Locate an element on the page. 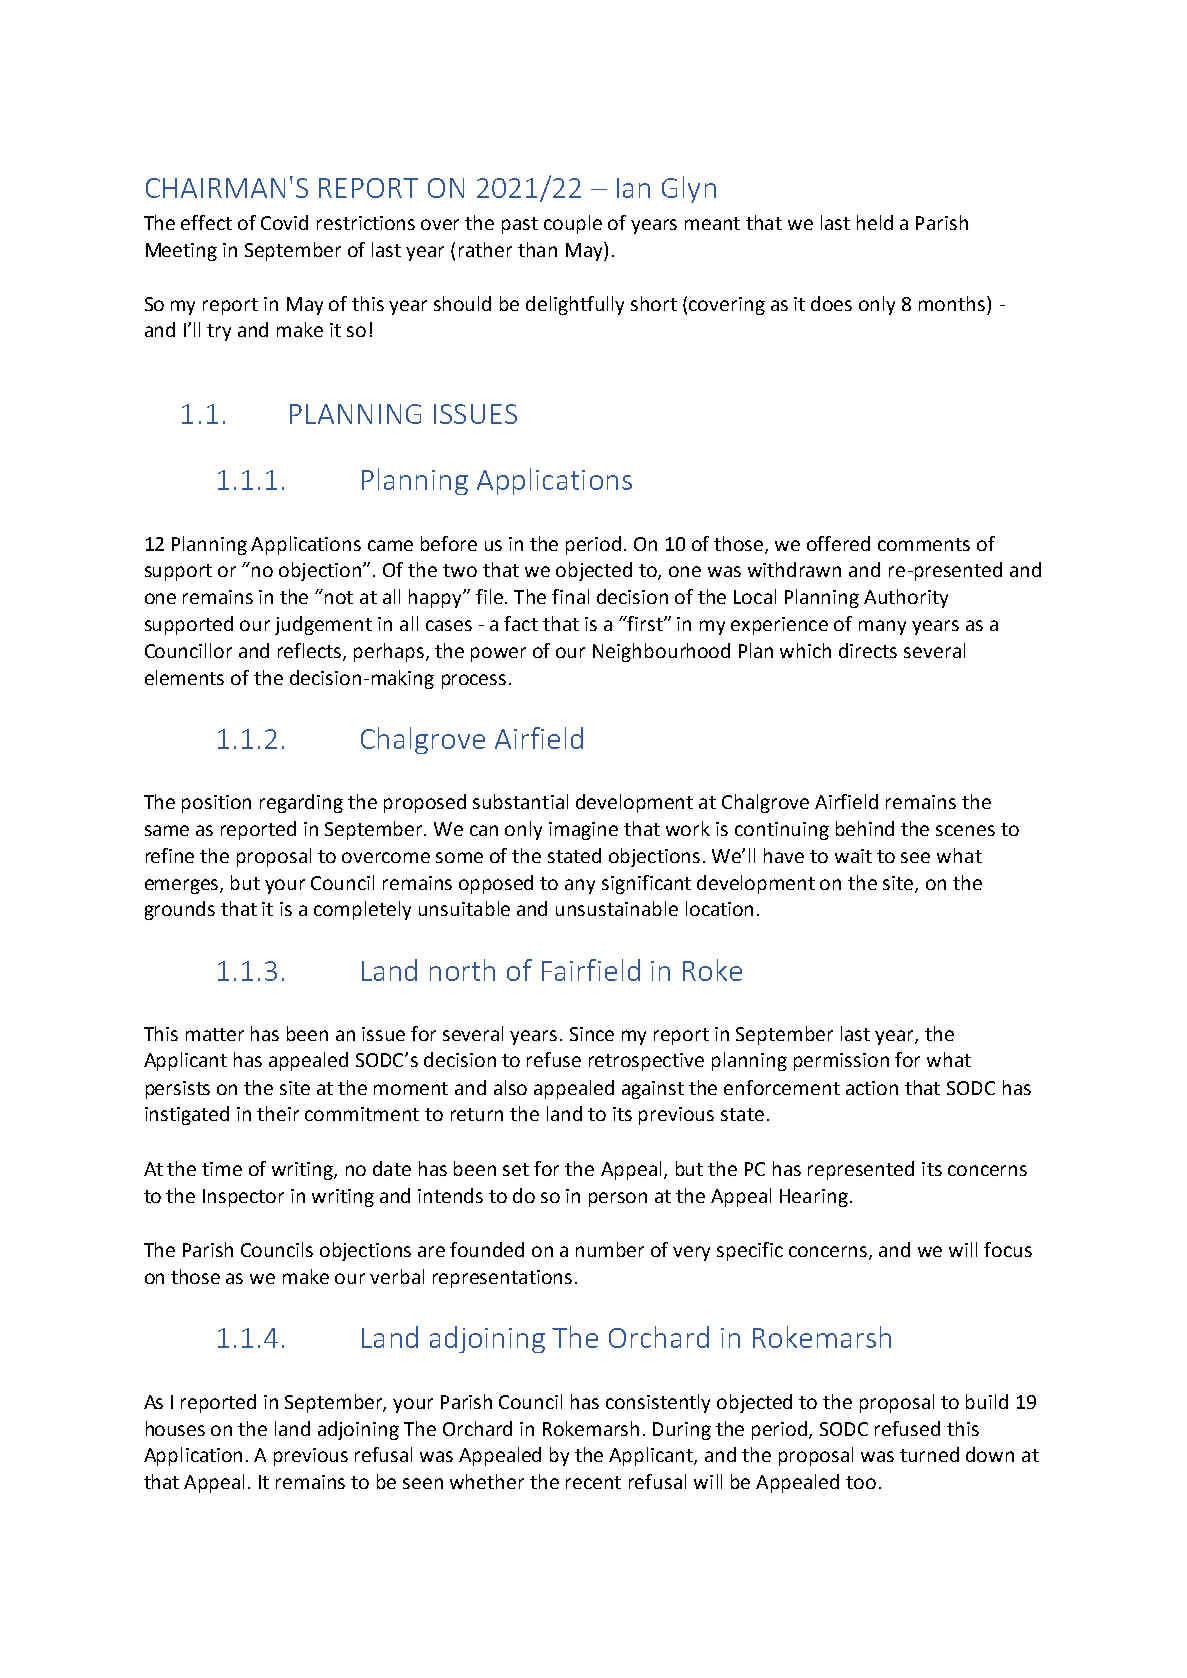  imagine is located at coordinates (583, 831).
